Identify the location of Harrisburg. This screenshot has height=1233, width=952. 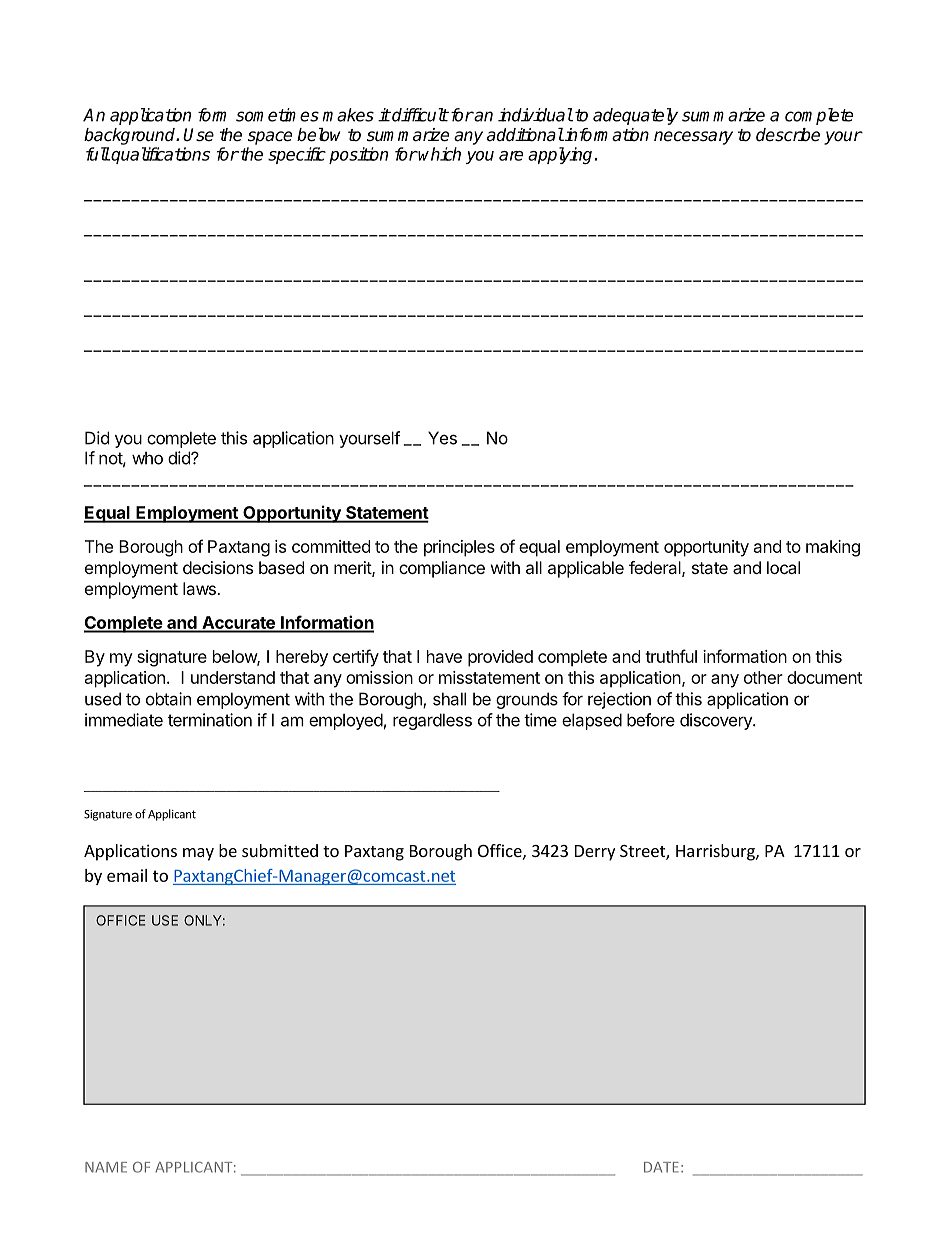
(716, 852).
